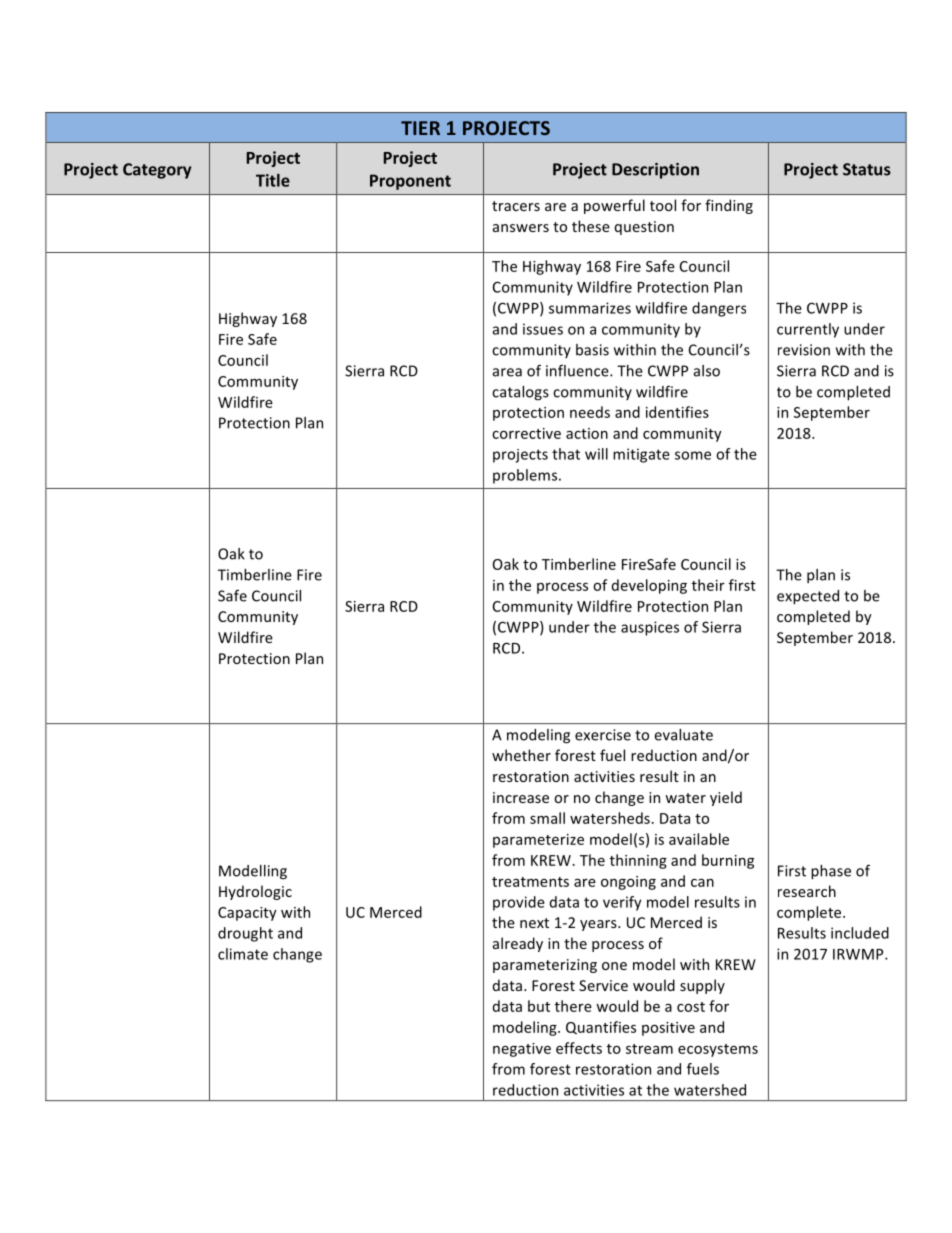 The height and width of the screenshot is (1233, 952). I want to click on but, so click(539, 1006).
